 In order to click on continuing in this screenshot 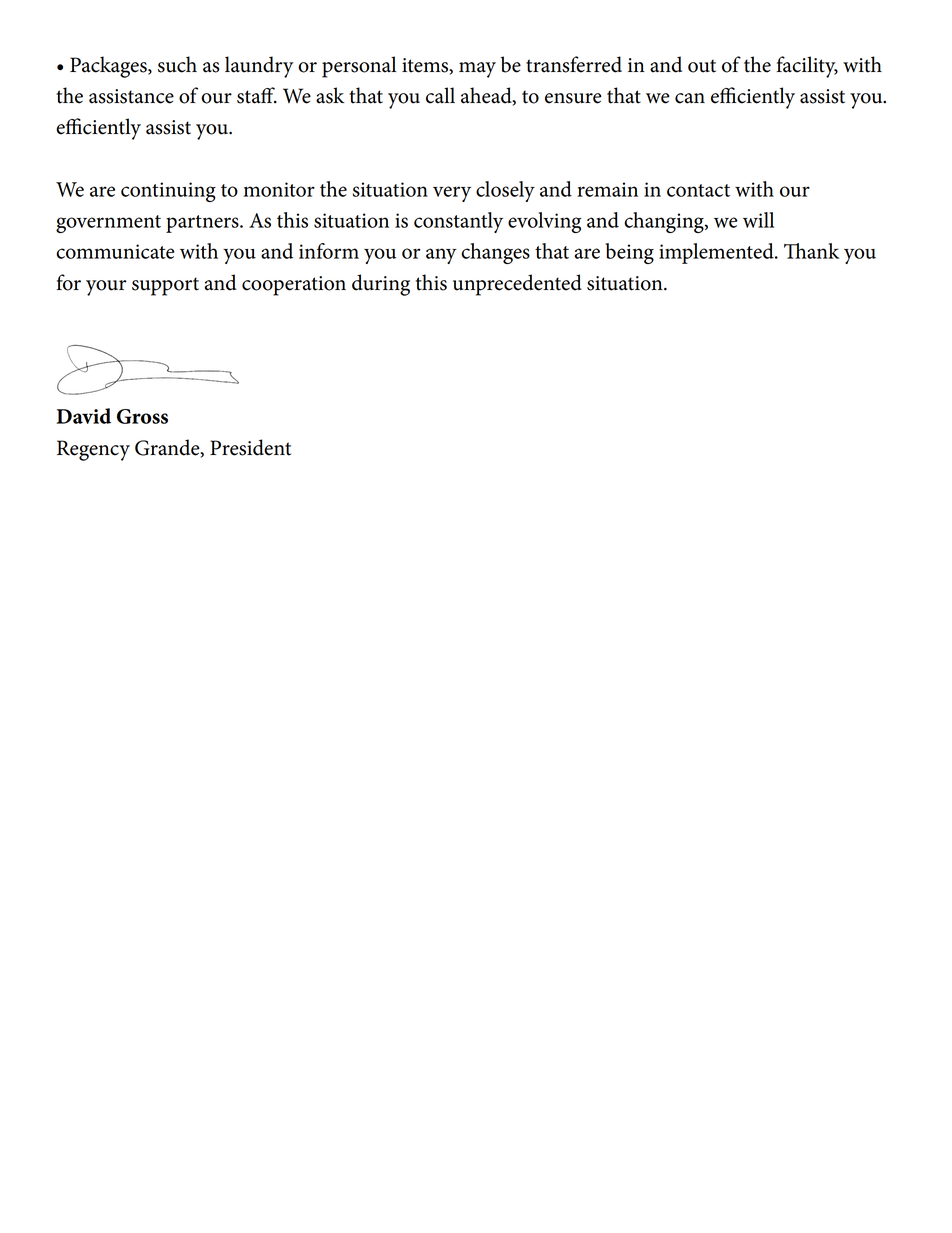, I will do `click(168, 192)`.
